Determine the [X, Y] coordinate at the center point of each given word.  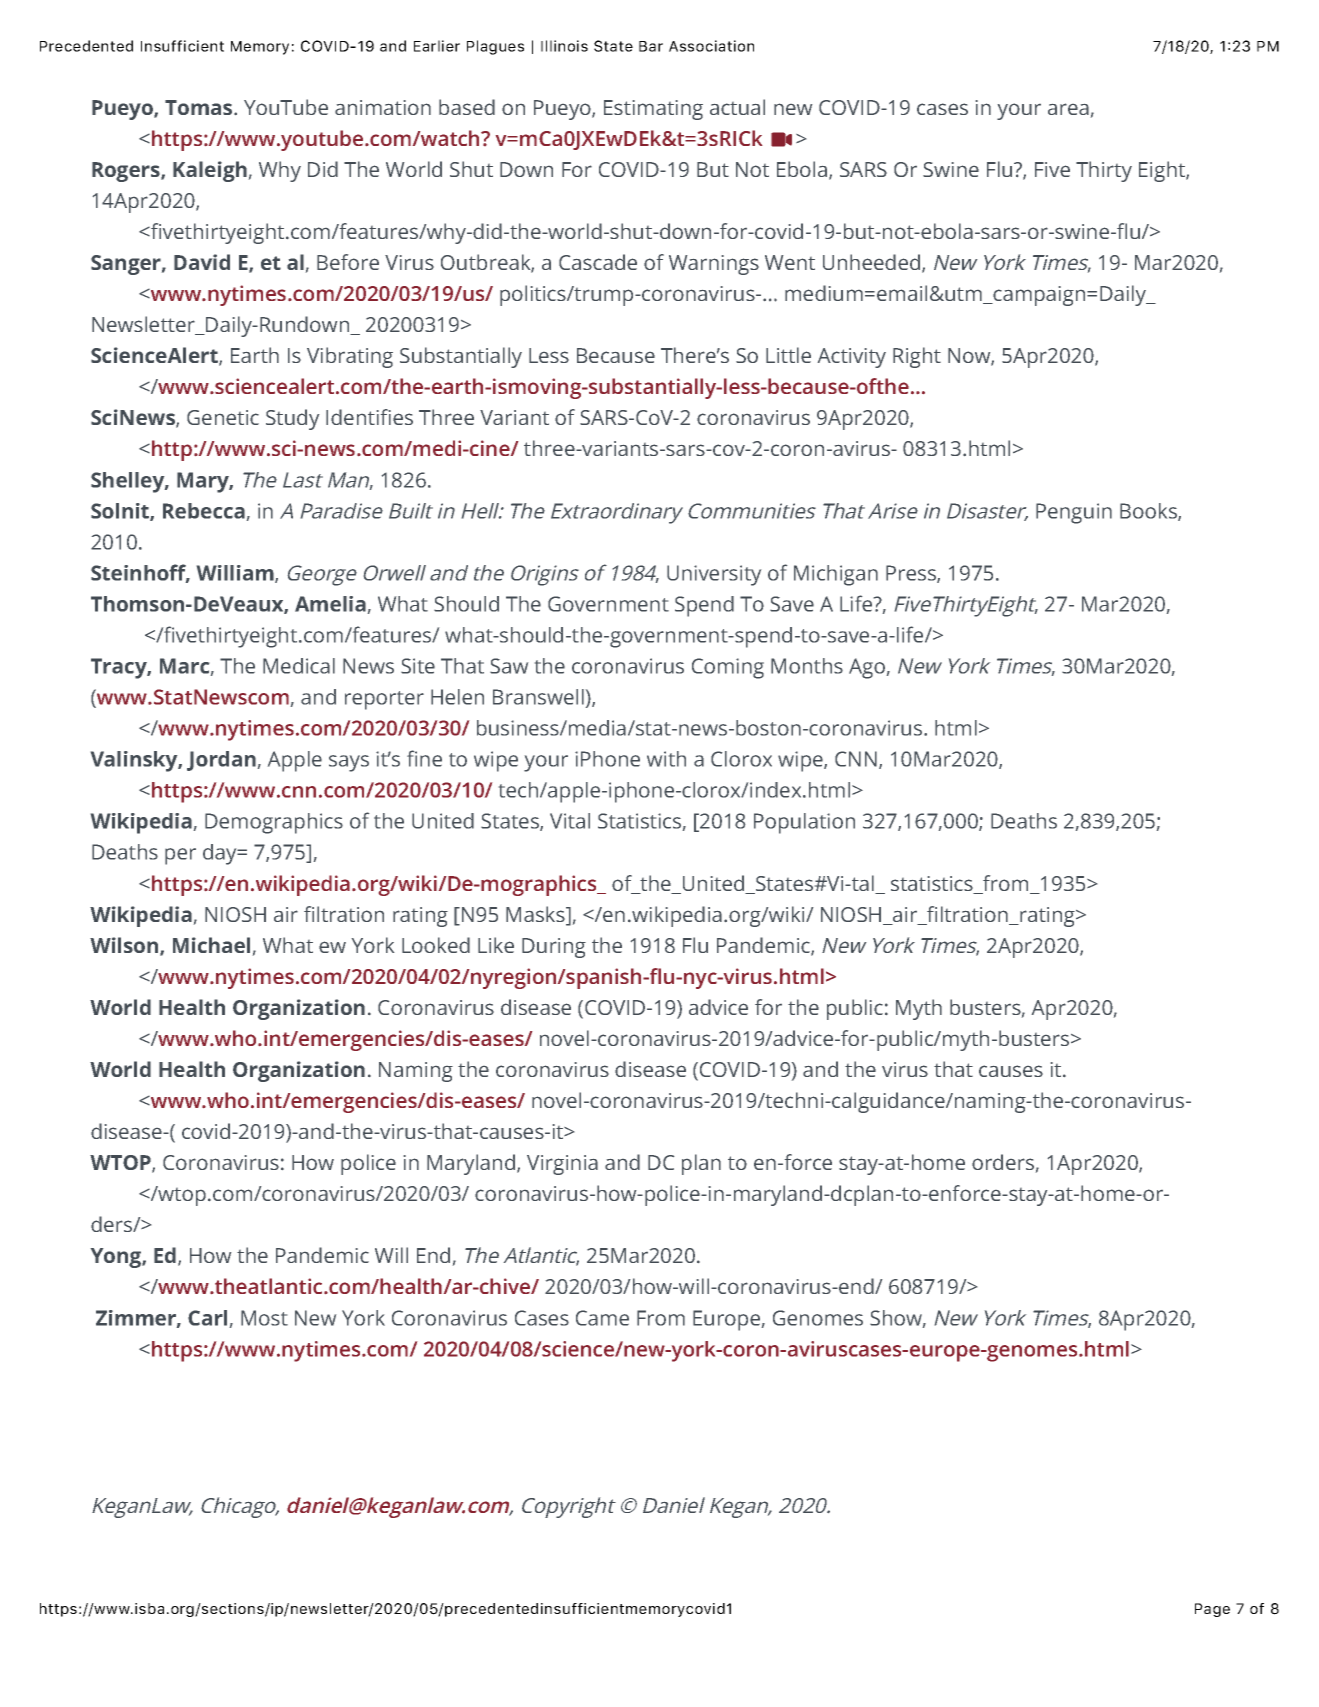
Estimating [653, 110]
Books [1149, 512]
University [714, 575]
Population [804, 823]
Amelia [330, 604]
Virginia [562, 1165]
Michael [211, 945]
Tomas [200, 107]
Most [264, 1318]
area [1068, 109]
